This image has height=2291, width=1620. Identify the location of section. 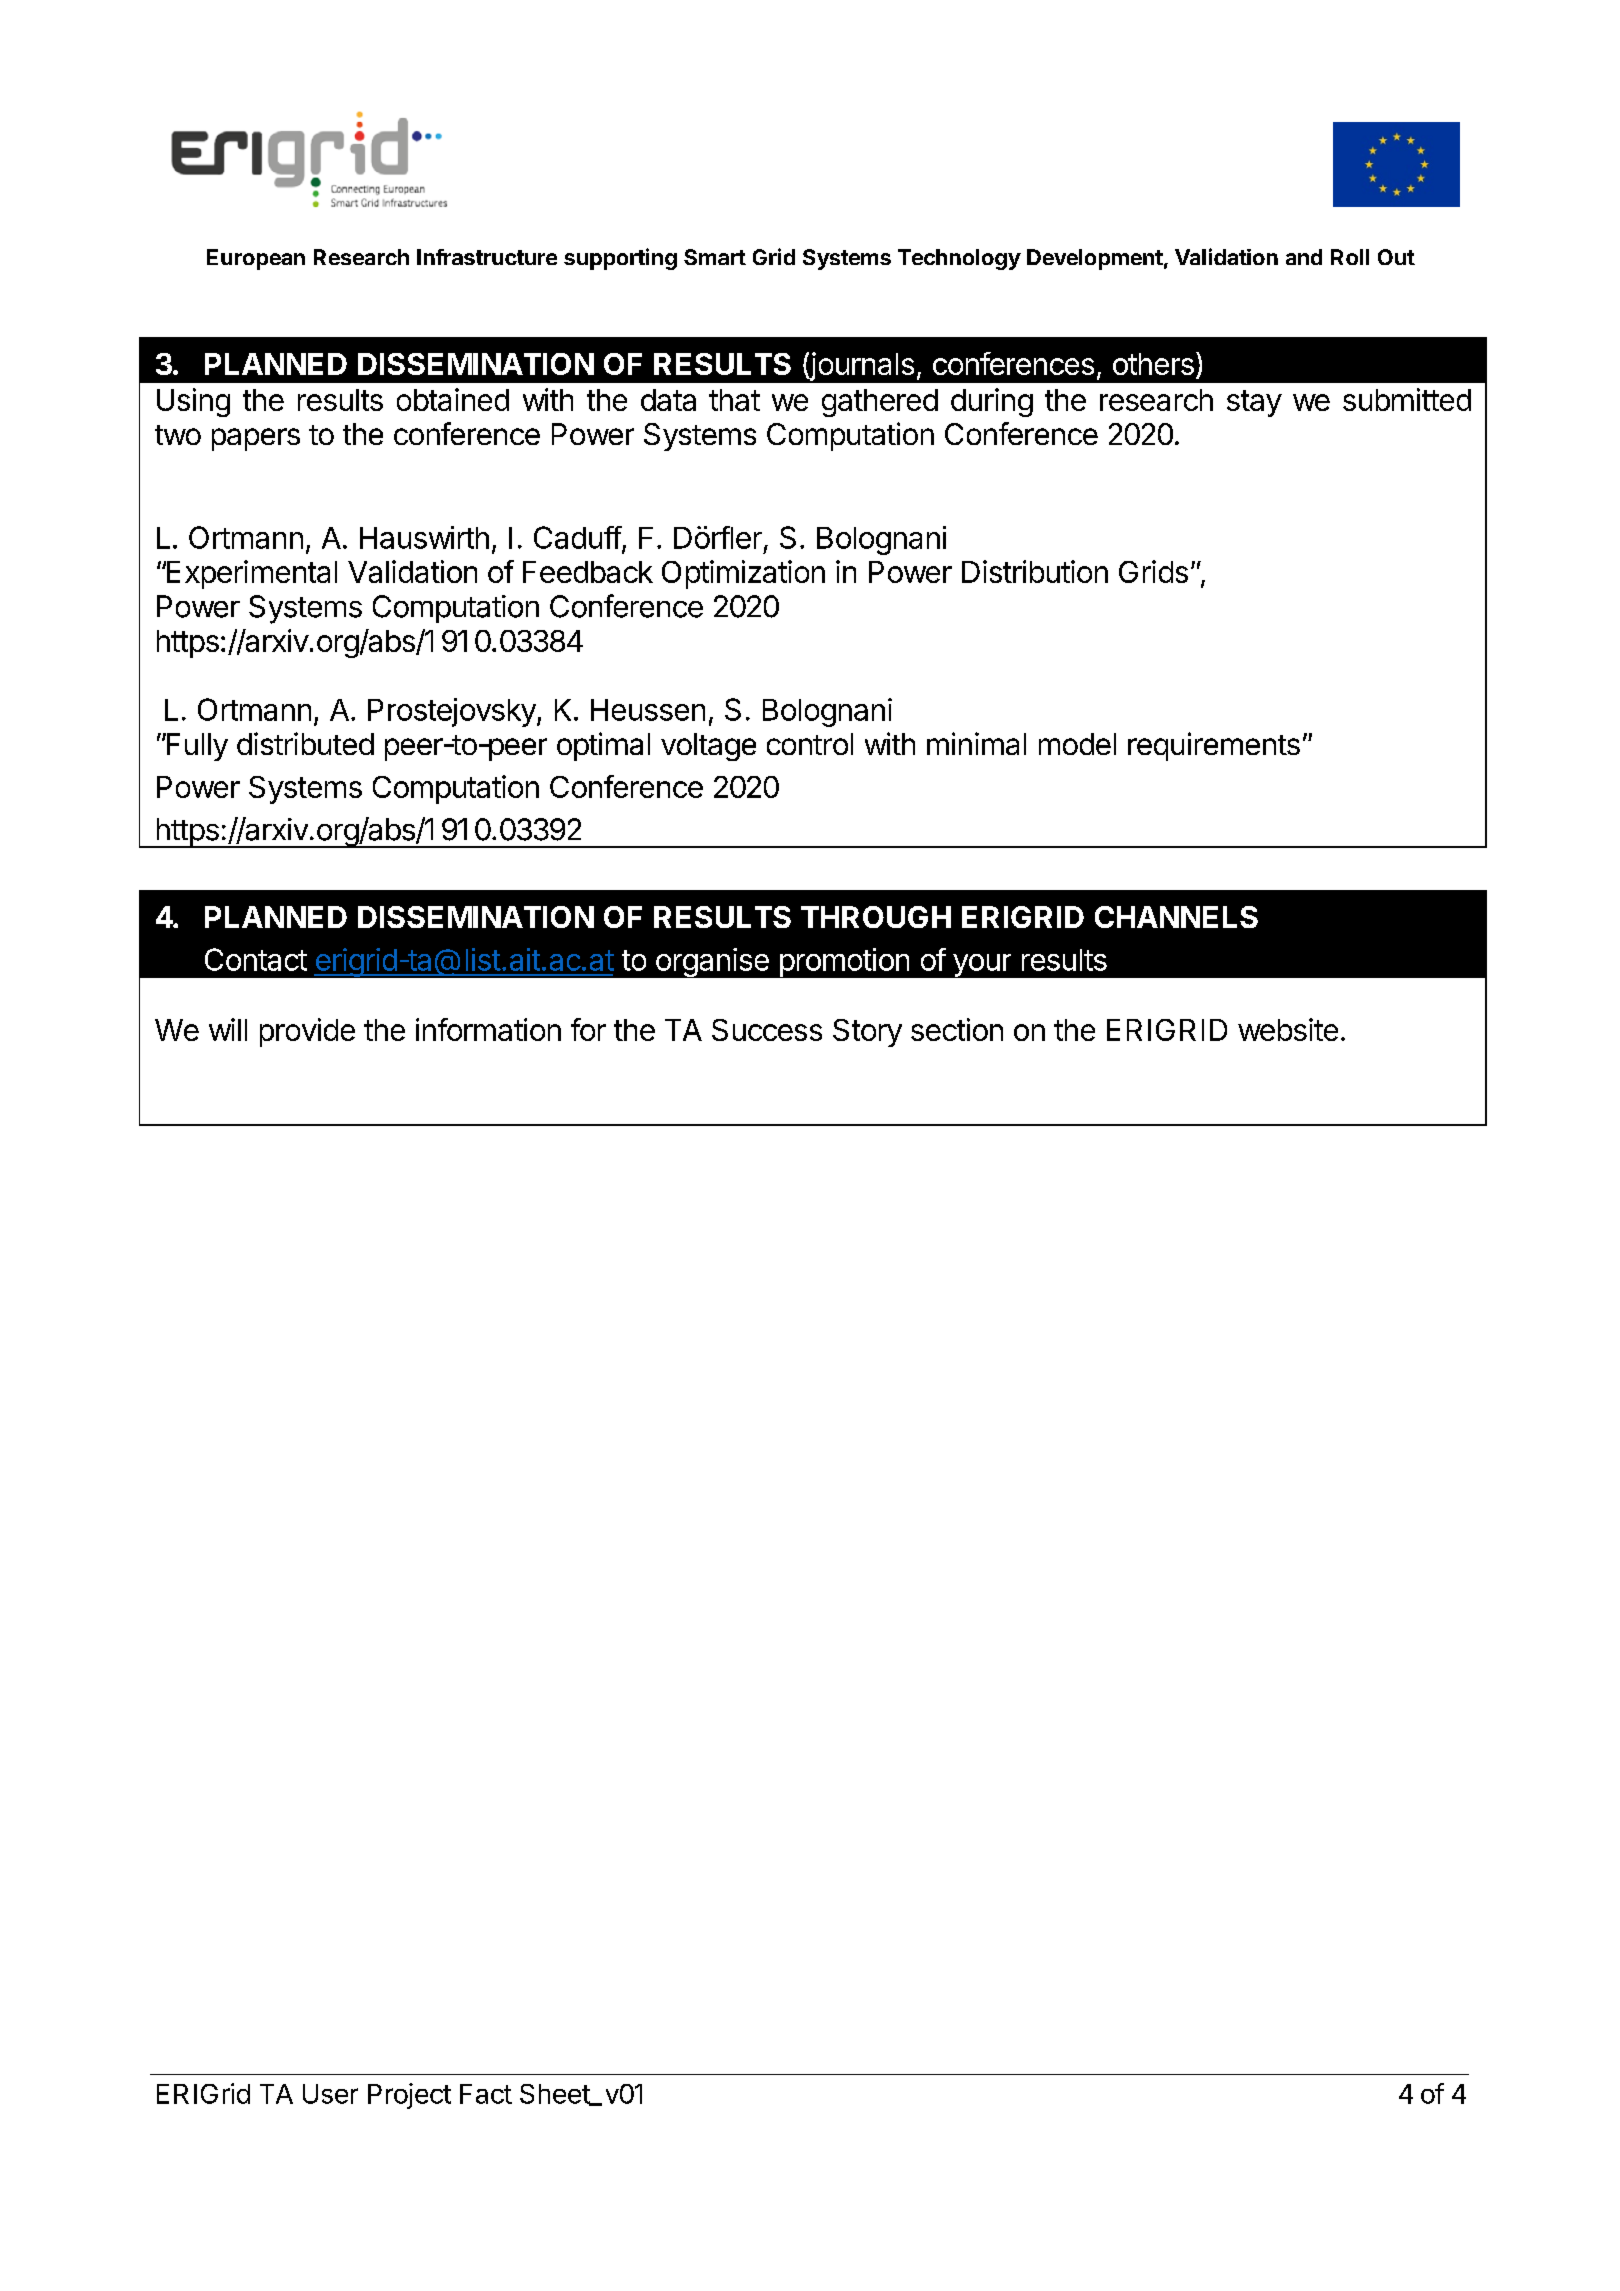
(957, 1029).
